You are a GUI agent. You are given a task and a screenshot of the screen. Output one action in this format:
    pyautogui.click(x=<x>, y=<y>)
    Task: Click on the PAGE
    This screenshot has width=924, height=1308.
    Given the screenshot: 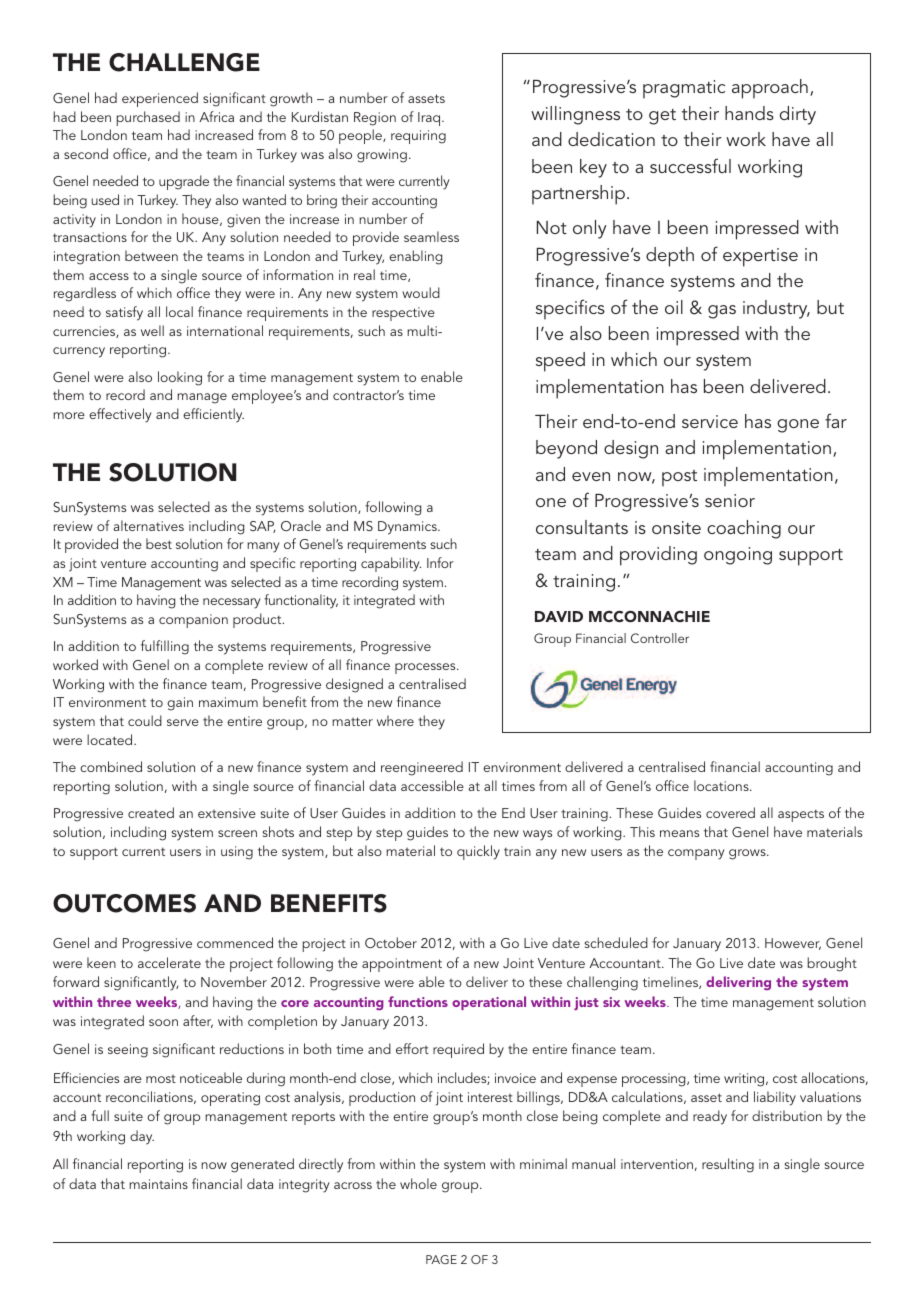 What is the action you would take?
    pyautogui.click(x=441, y=1259)
